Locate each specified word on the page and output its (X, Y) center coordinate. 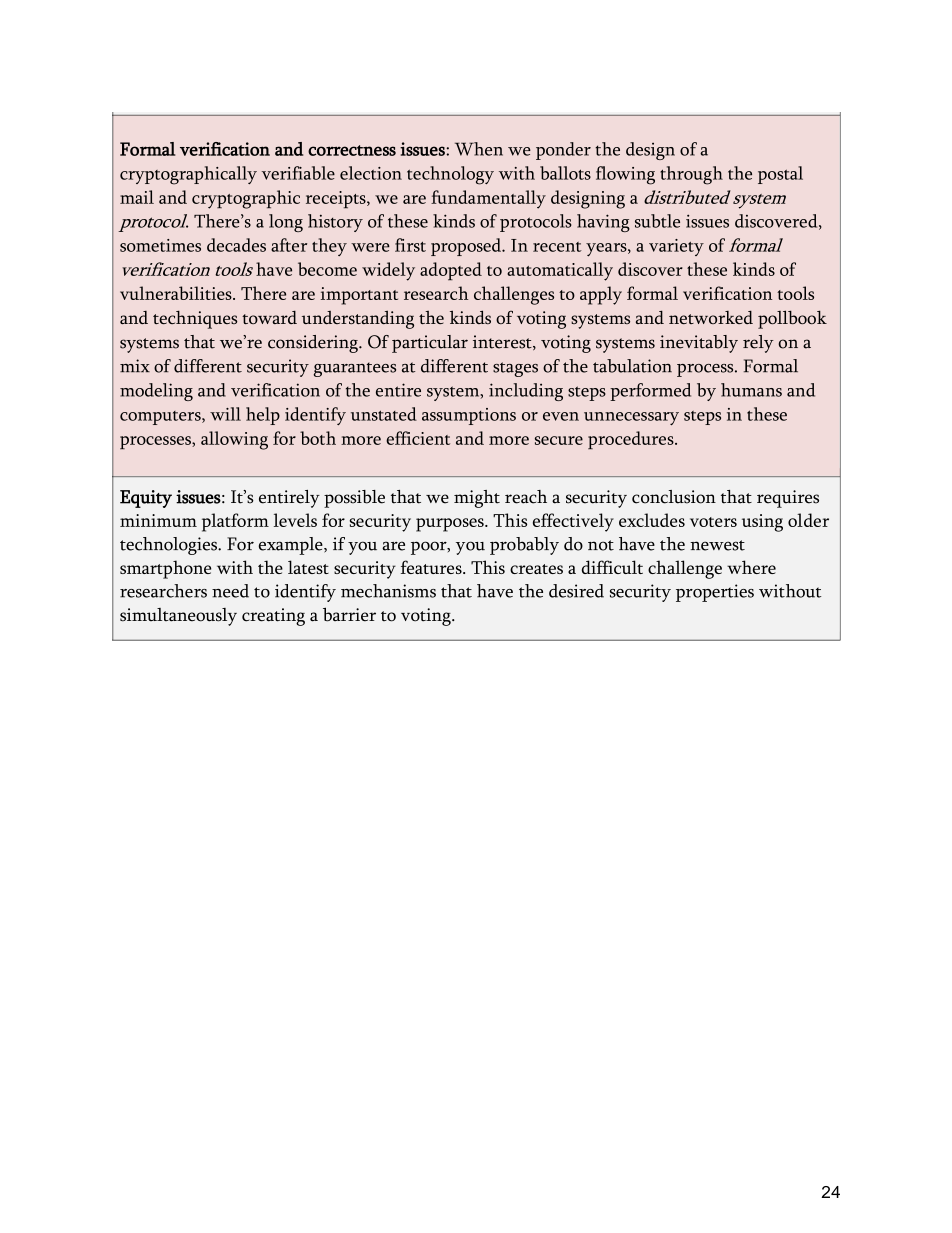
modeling (156, 392)
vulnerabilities (177, 293)
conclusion (674, 497)
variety (676, 247)
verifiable (298, 173)
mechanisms (388, 591)
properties (715, 593)
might (477, 499)
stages (515, 369)
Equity (146, 499)
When (479, 149)
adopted (451, 271)
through (691, 175)
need (230, 591)
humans (751, 390)
